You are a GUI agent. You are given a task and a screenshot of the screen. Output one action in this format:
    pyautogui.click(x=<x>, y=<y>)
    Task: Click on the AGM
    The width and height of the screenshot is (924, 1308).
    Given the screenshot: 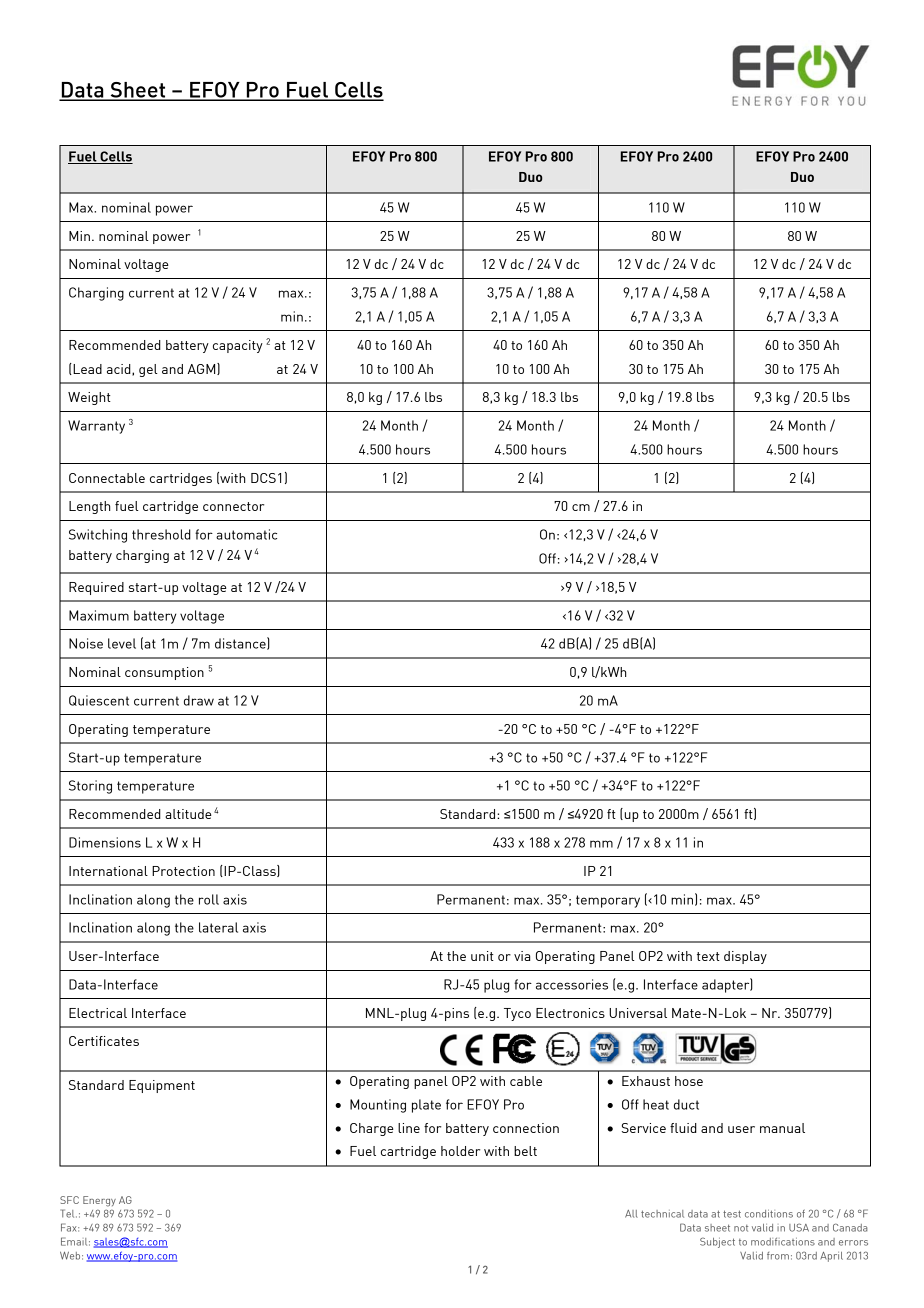 What is the action you would take?
    pyautogui.click(x=203, y=369)
